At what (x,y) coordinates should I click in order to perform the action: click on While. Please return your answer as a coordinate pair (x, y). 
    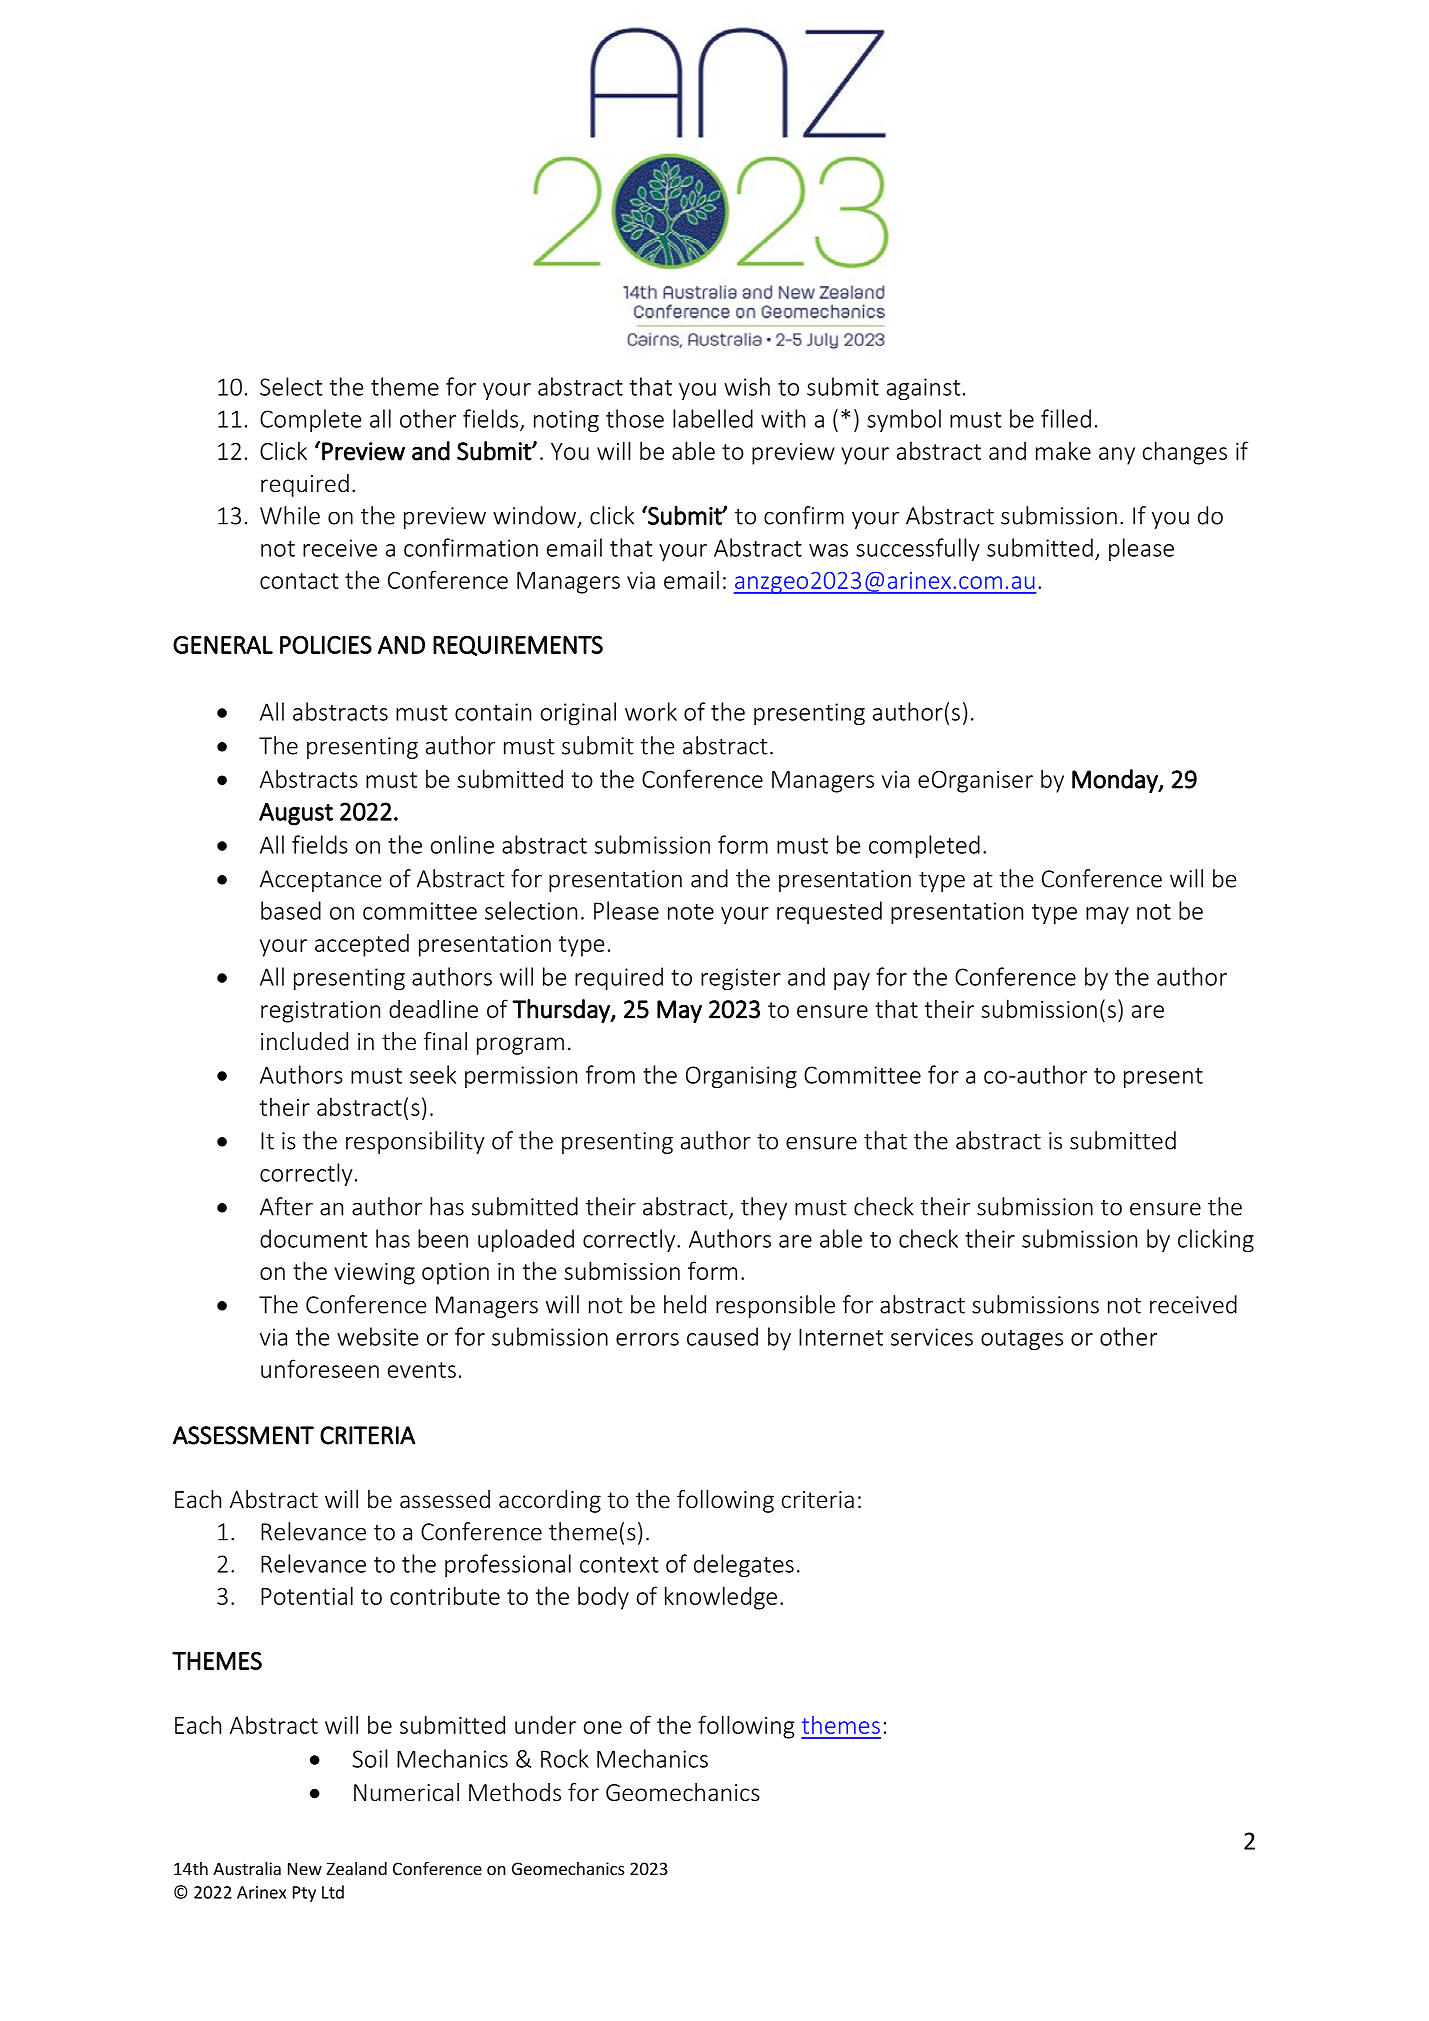
    Looking at the image, I should click on (290, 515).
